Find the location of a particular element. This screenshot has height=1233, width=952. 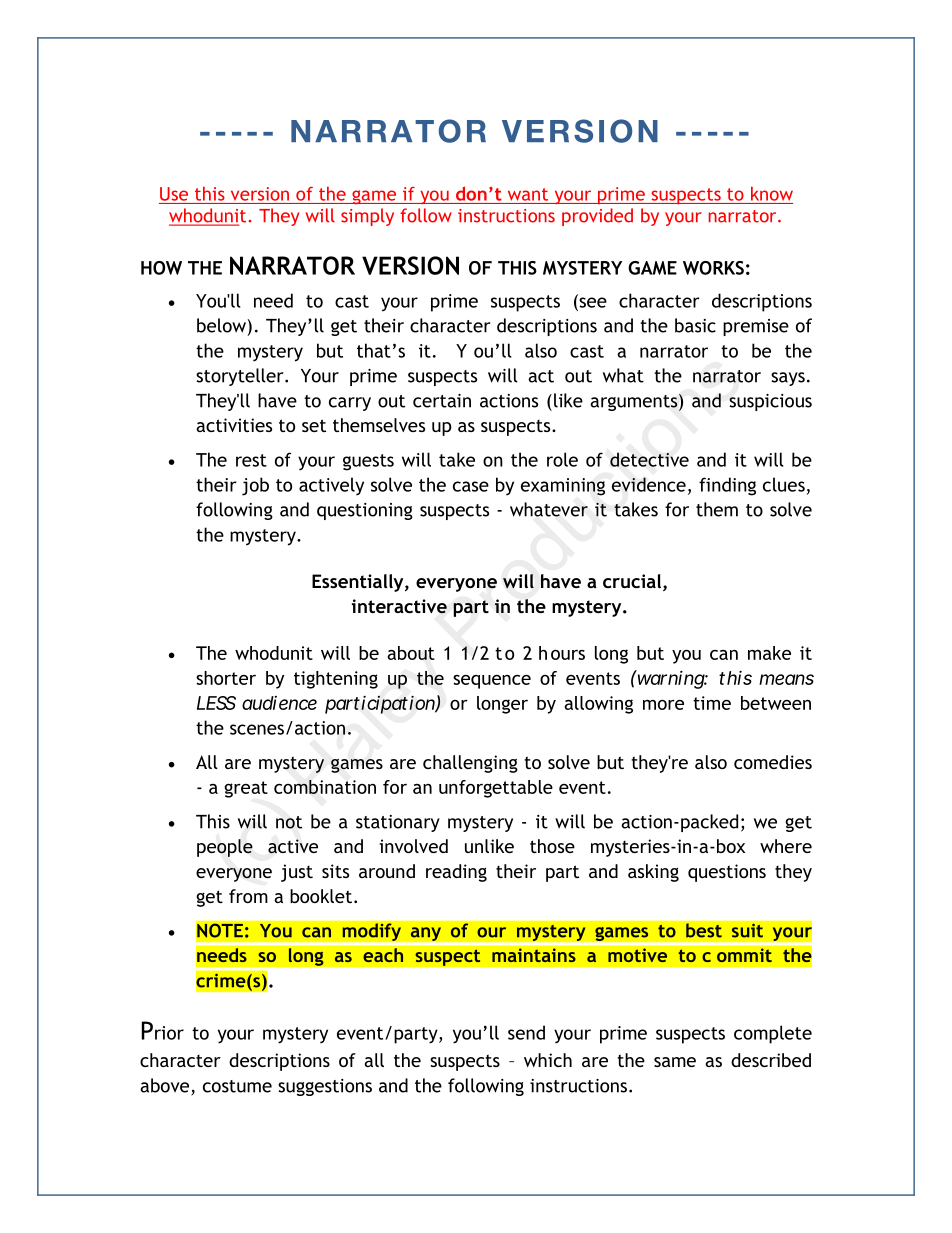

Use is located at coordinates (174, 194).
